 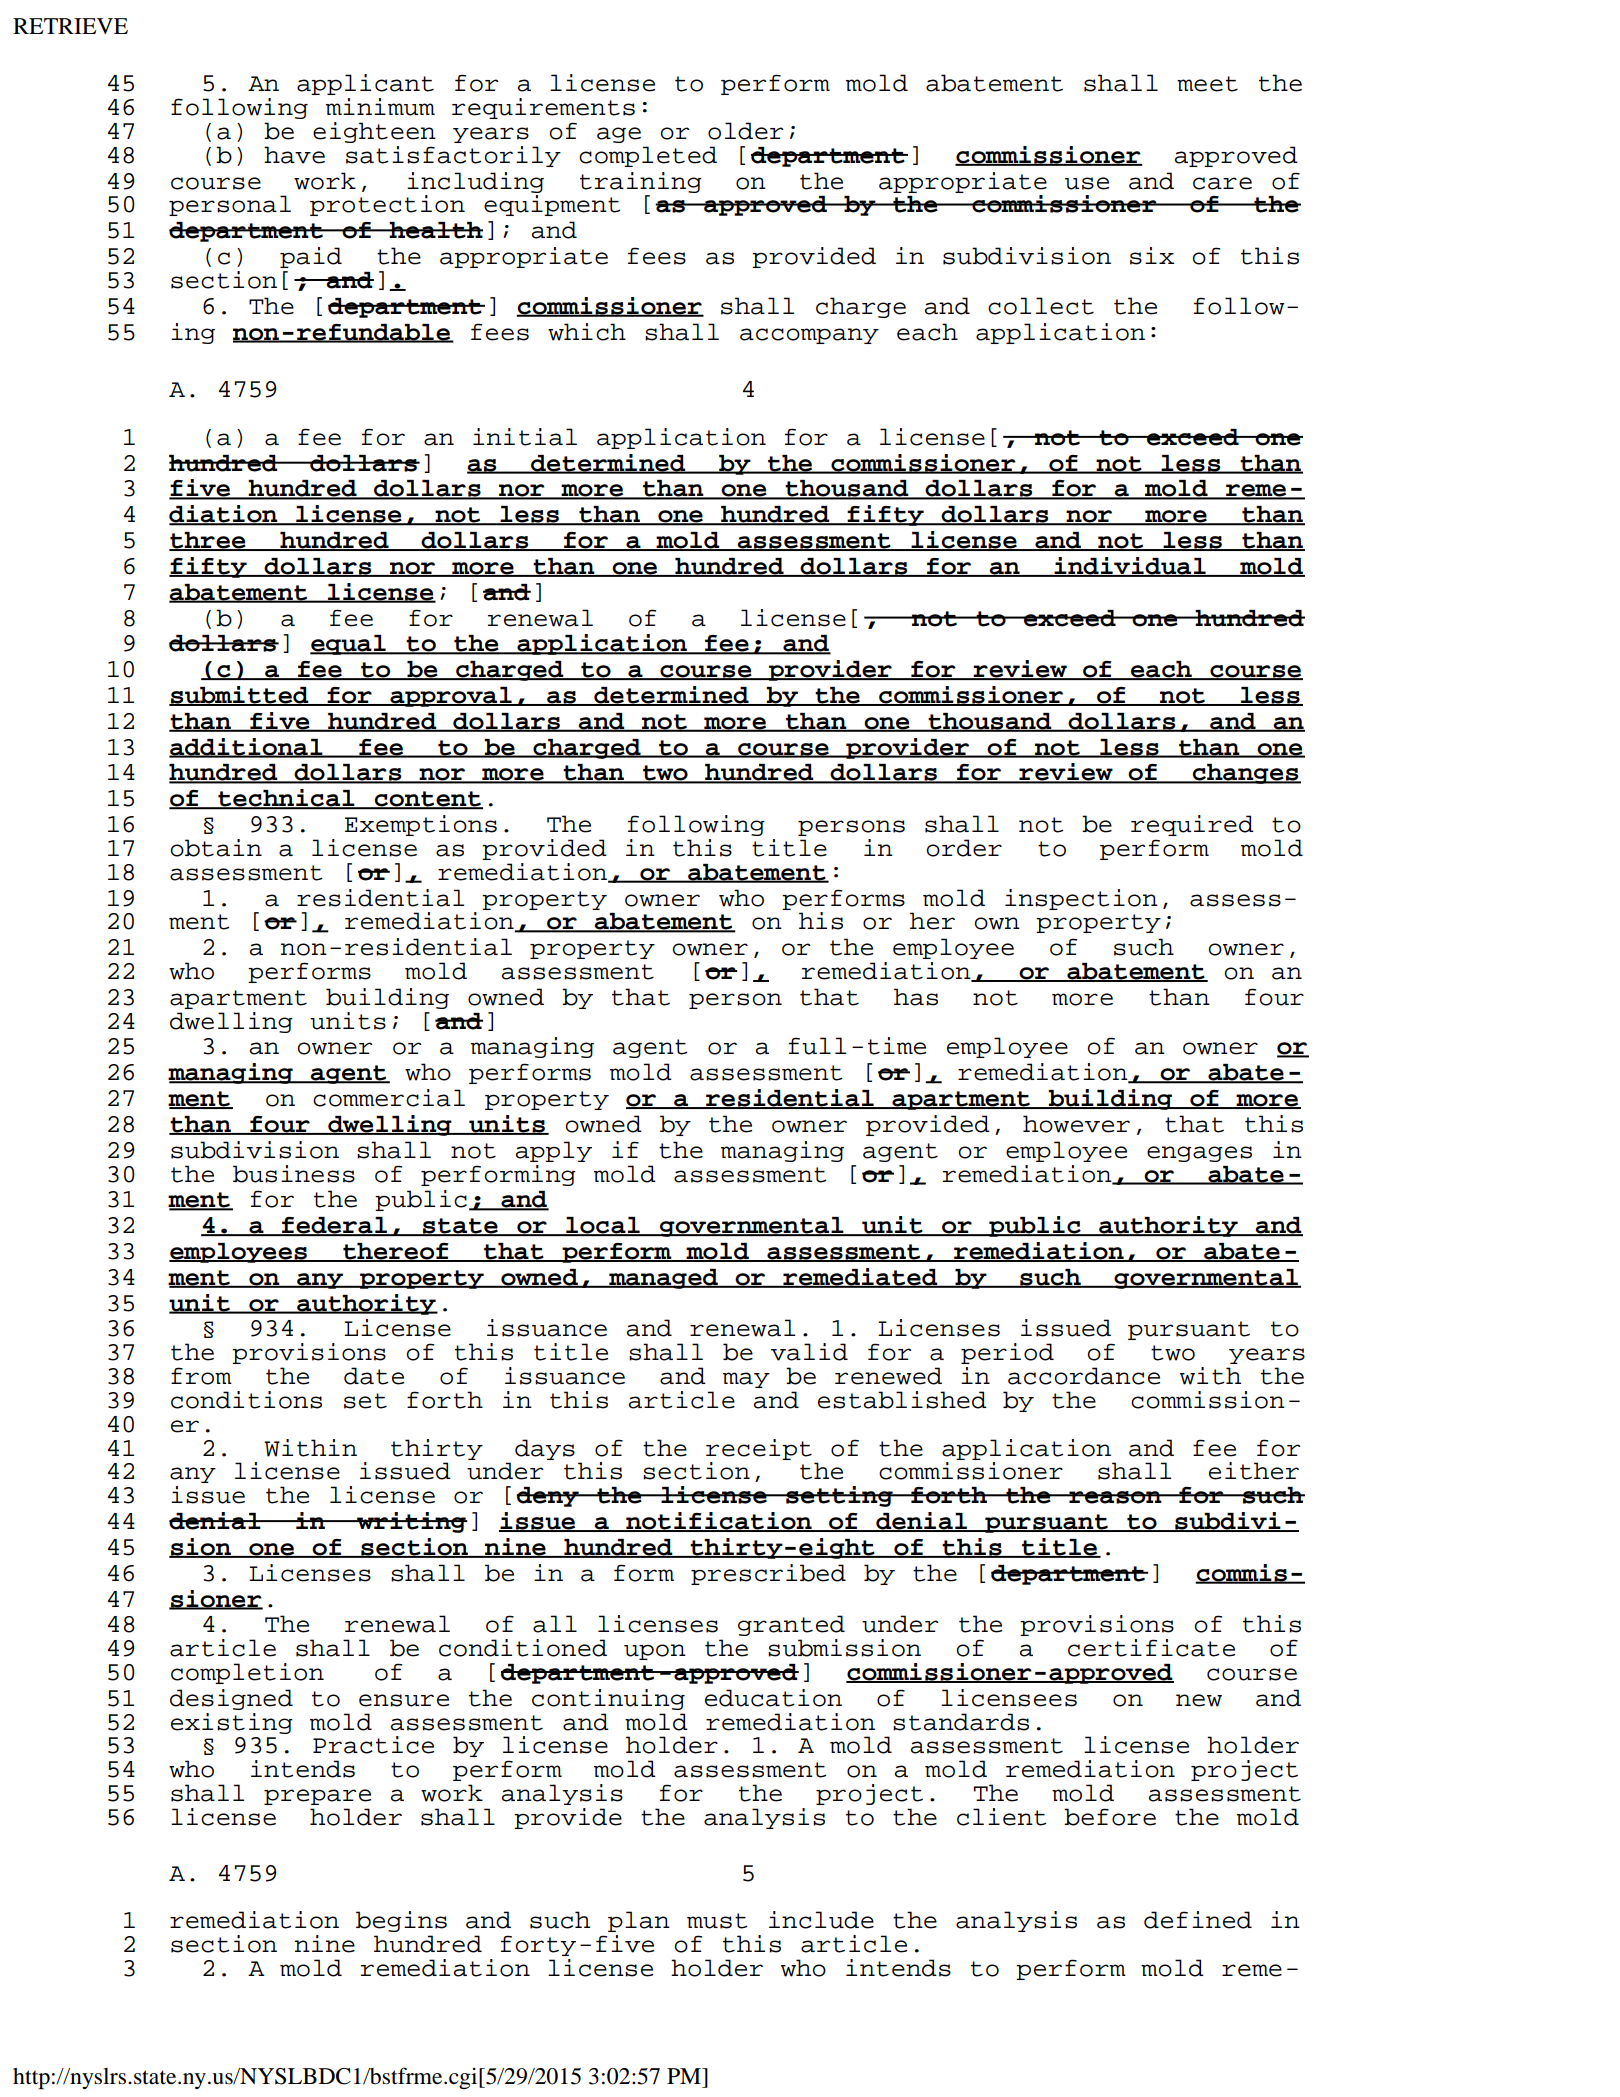 What do you see at coordinates (639, 1921) in the image?
I see `plan` at bounding box center [639, 1921].
